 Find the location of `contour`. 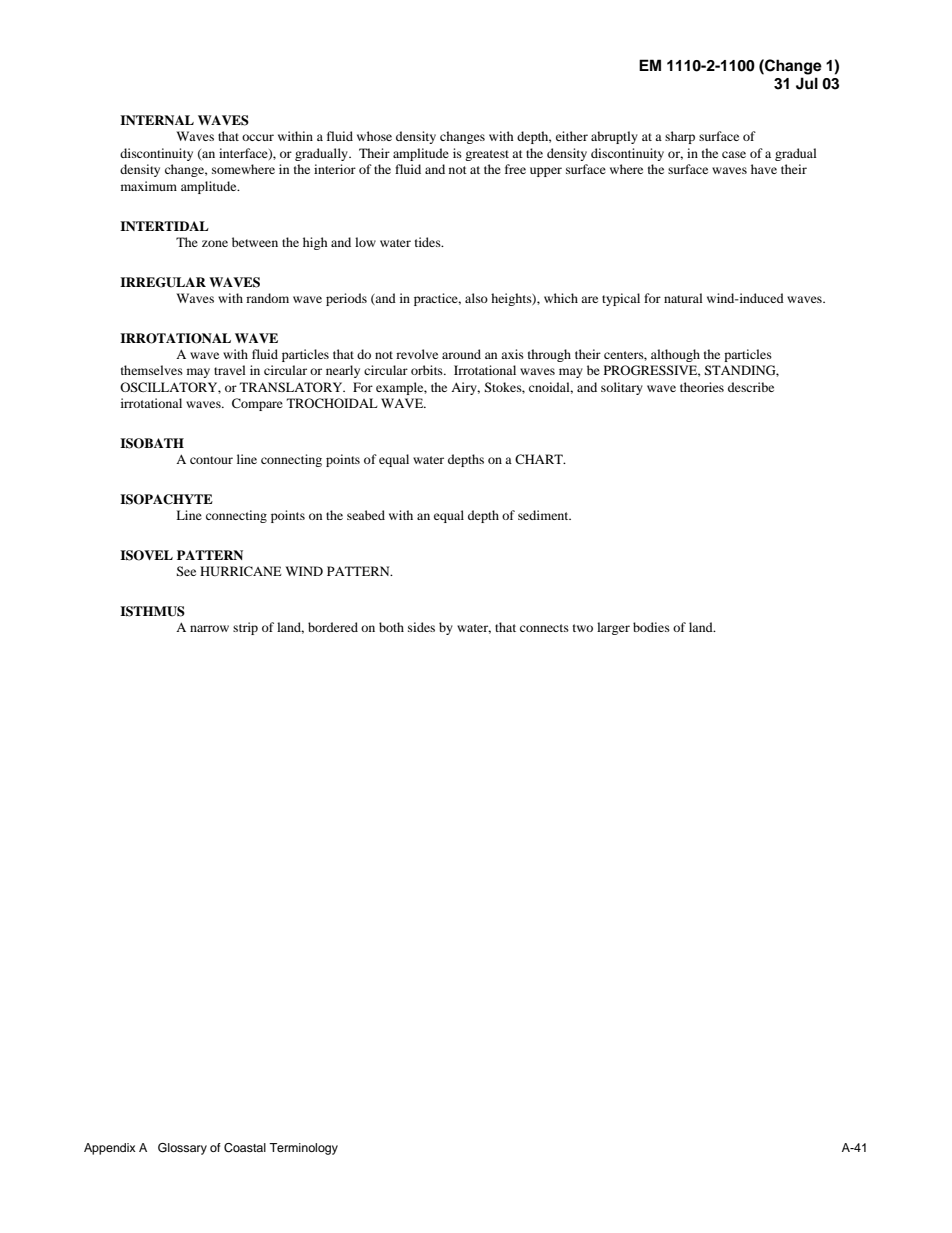

contour is located at coordinates (211, 460).
